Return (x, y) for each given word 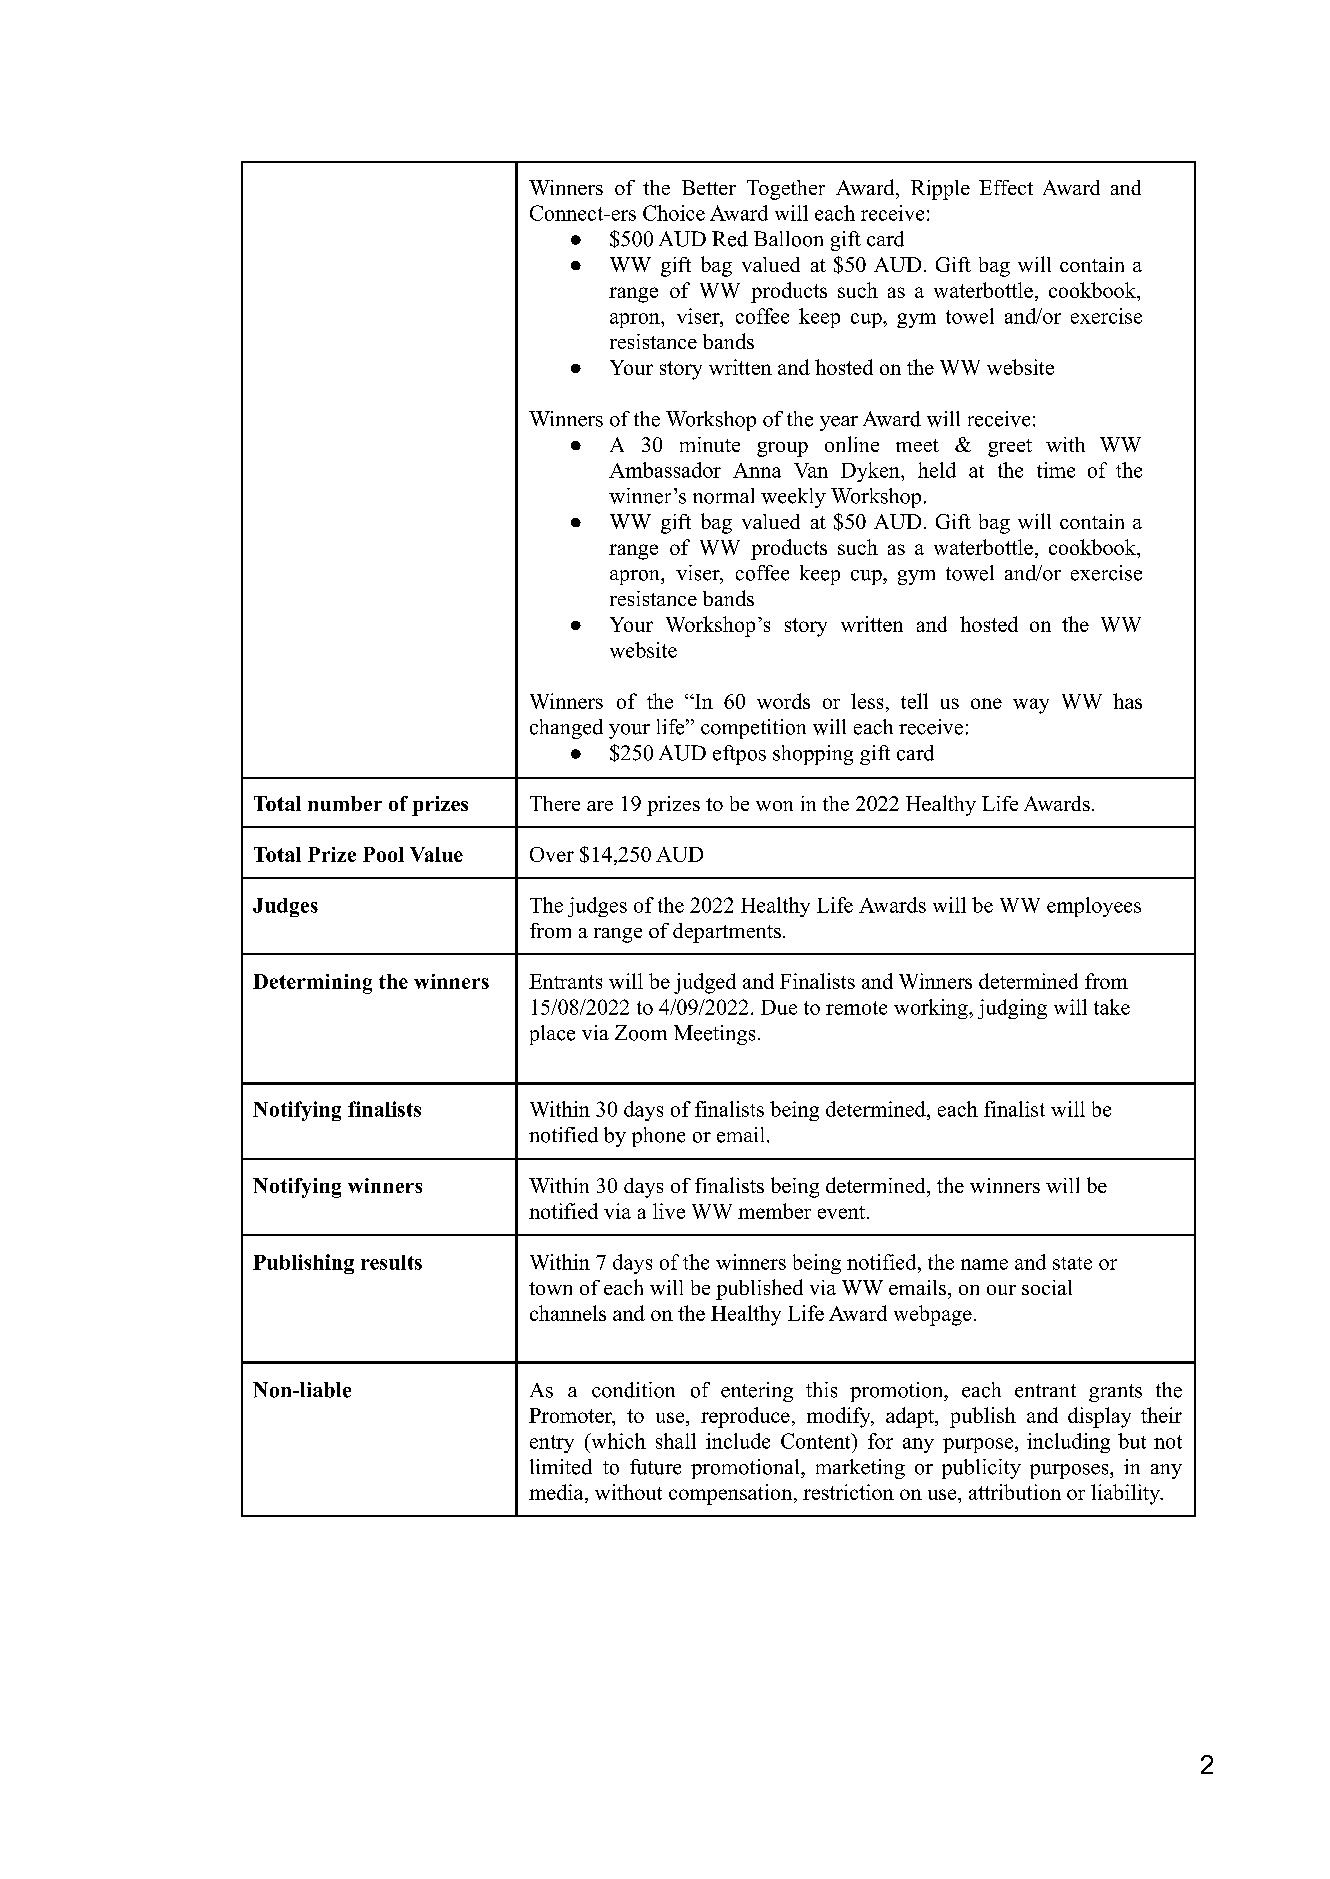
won (774, 806)
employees (1094, 907)
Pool (383, 854)
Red (730, 239)
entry (552, 1444)
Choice (674, 213)
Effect (1006, 187)
